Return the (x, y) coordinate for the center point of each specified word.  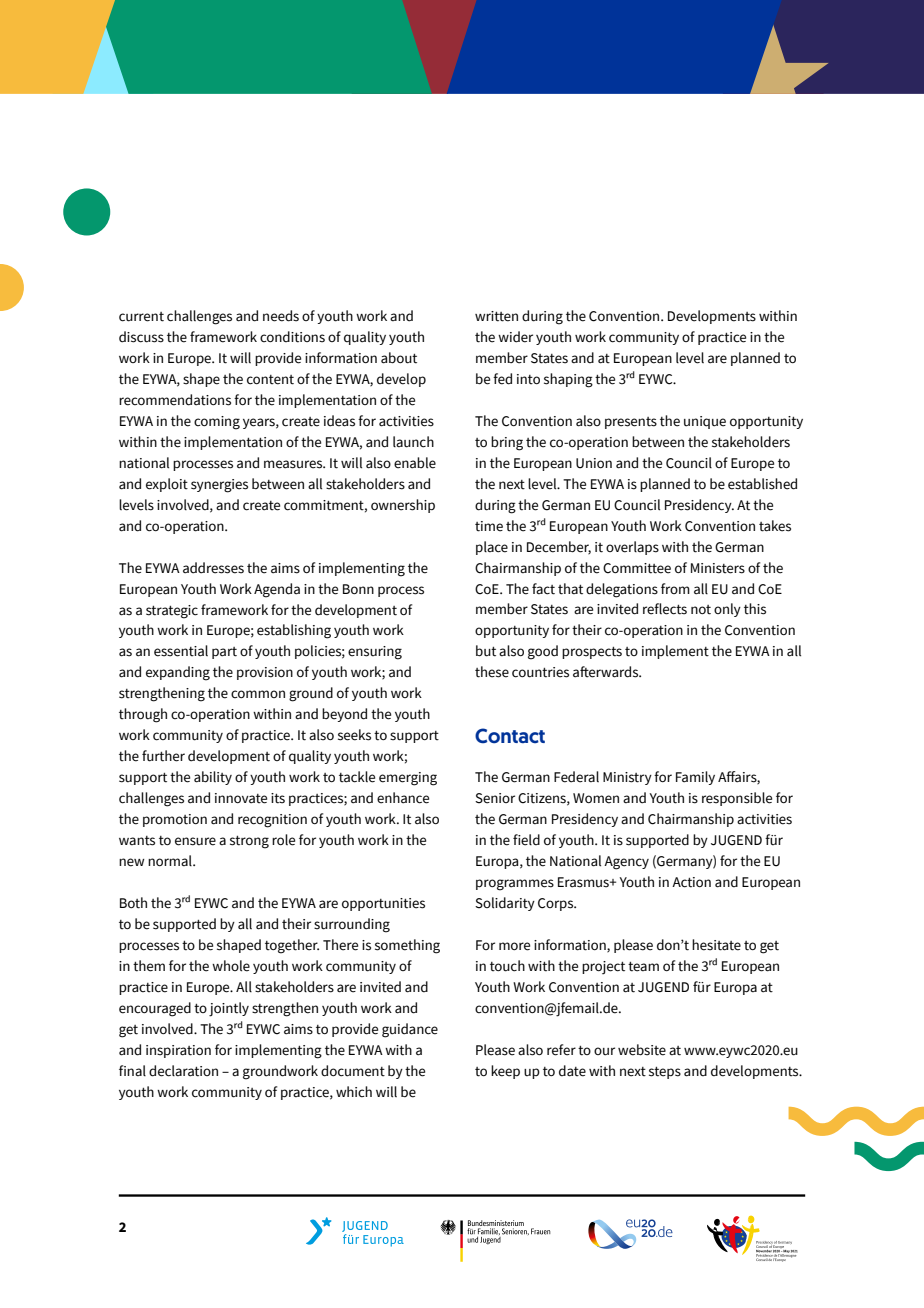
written (496, 316)
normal (171, 860)
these (492, 672)
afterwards (607, 672)
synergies (219, 486)
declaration (183, 1071)
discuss (141, 337)
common (258, 694)
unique (705, 422)
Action (691, 882)
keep (505, 1072)
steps (665, 1073)
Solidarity (505, 904)
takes (775, 526)
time (489, 526)
